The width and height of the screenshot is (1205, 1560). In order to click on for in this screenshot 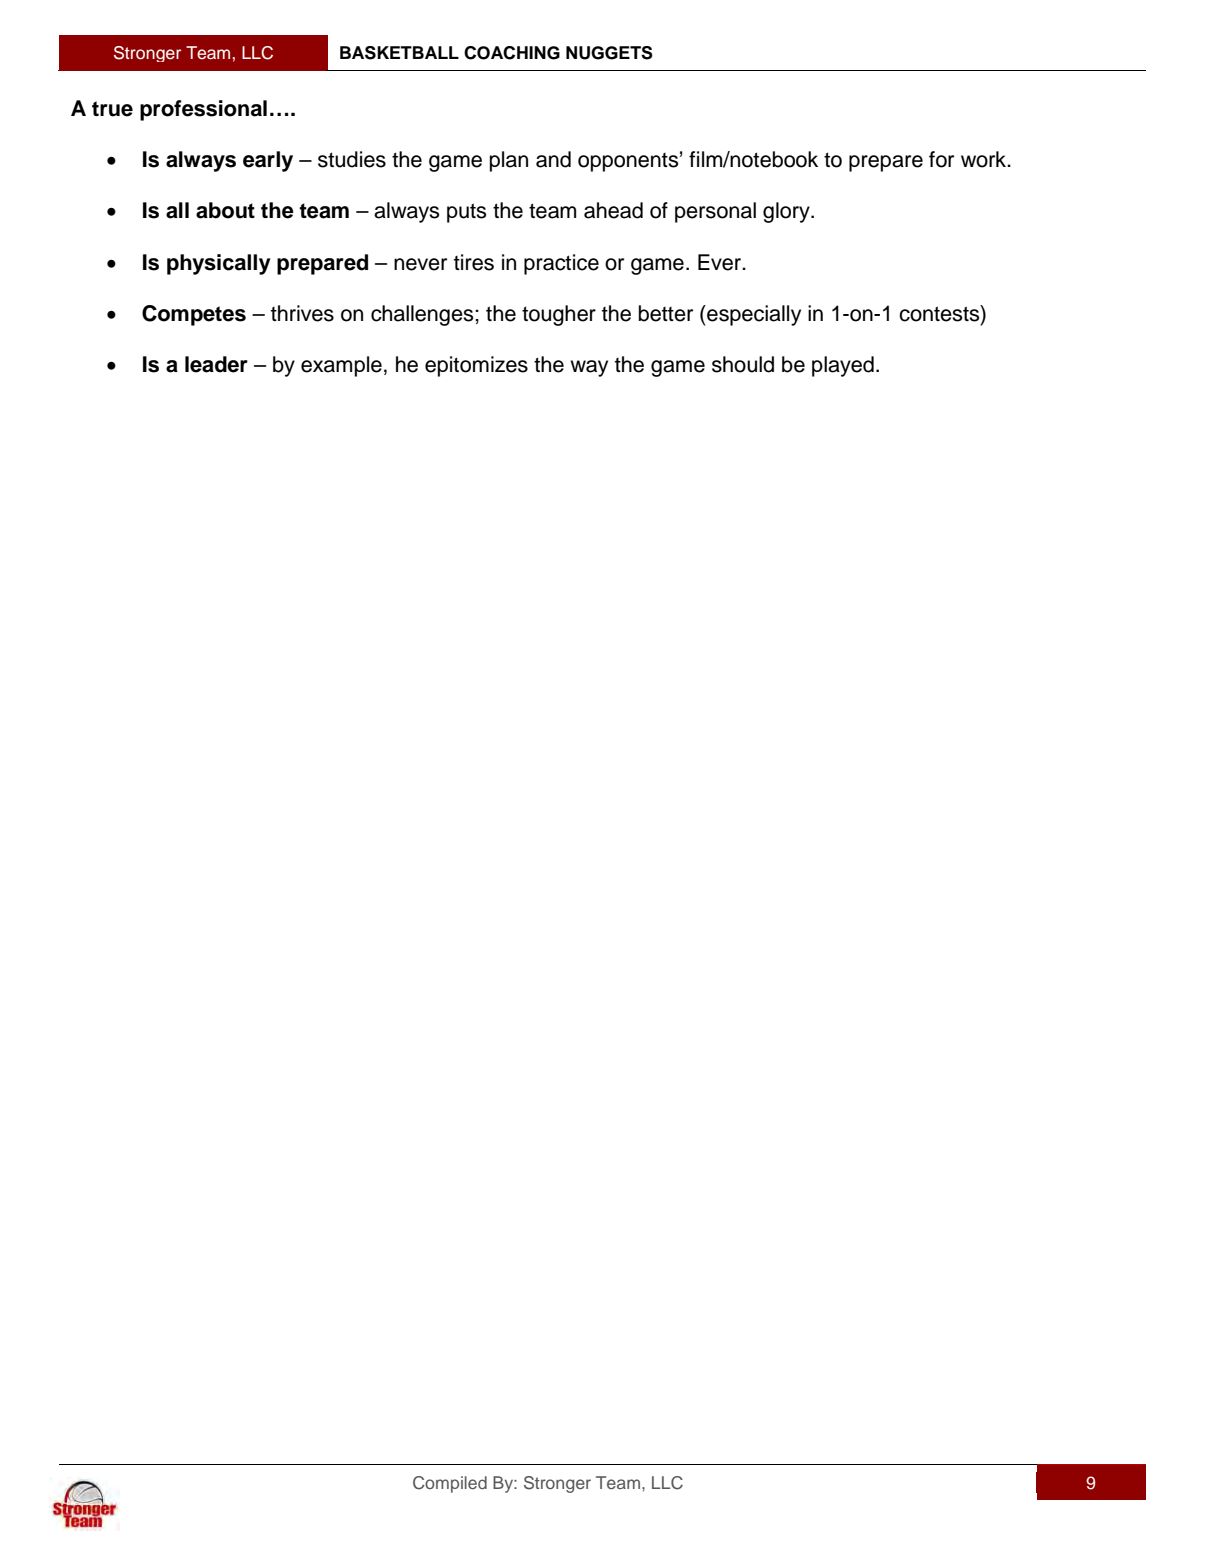, I will do `click(941, 159)`.
